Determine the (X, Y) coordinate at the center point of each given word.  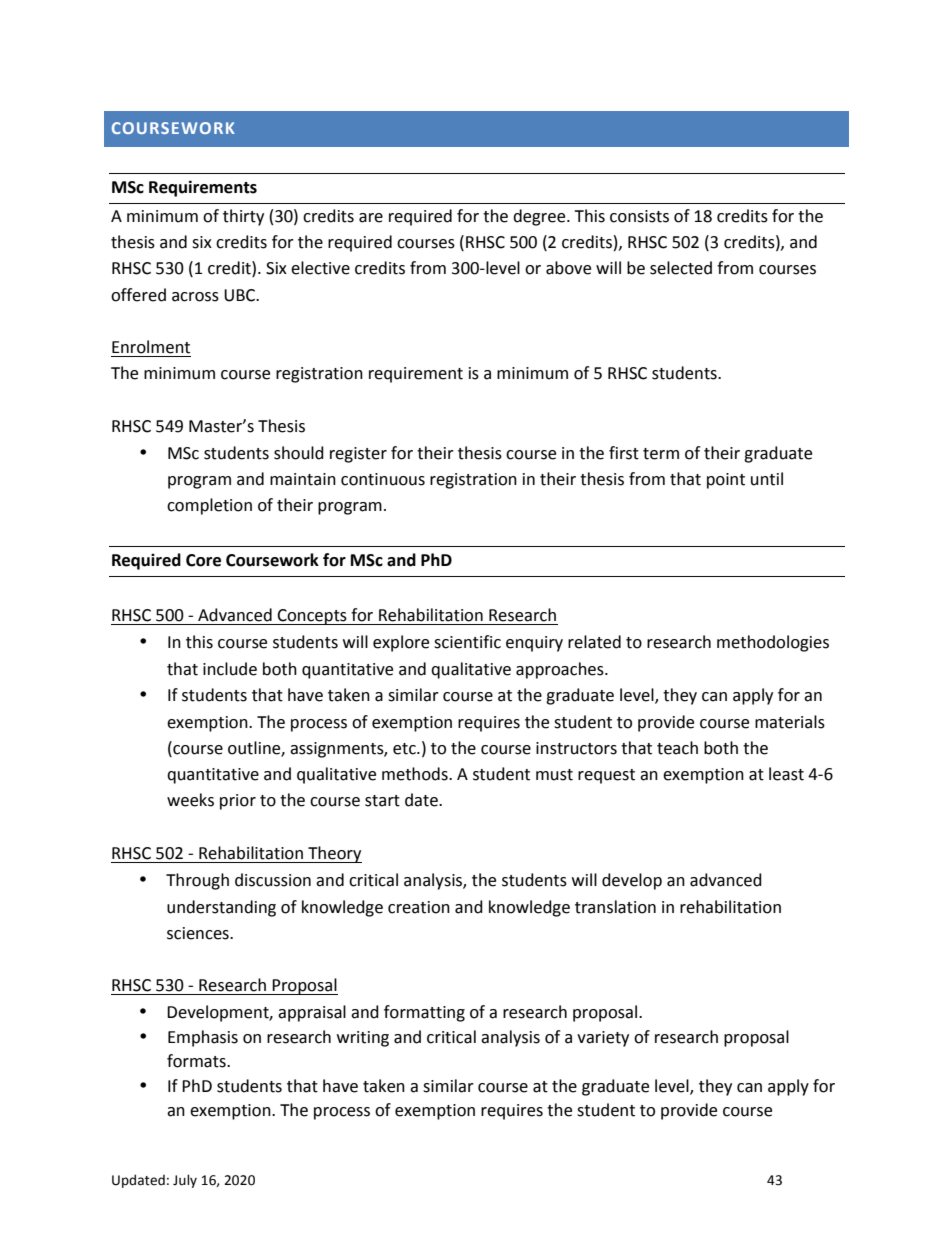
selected (681, 268)
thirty (243, 217)
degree (540, 217)
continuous (383, 479)
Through (197, 881)
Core (203, 560)
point (726, 481)
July (185, 1181)
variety (603, 1039)
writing (363, 1039)
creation (419, 907)
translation (615, 907)
